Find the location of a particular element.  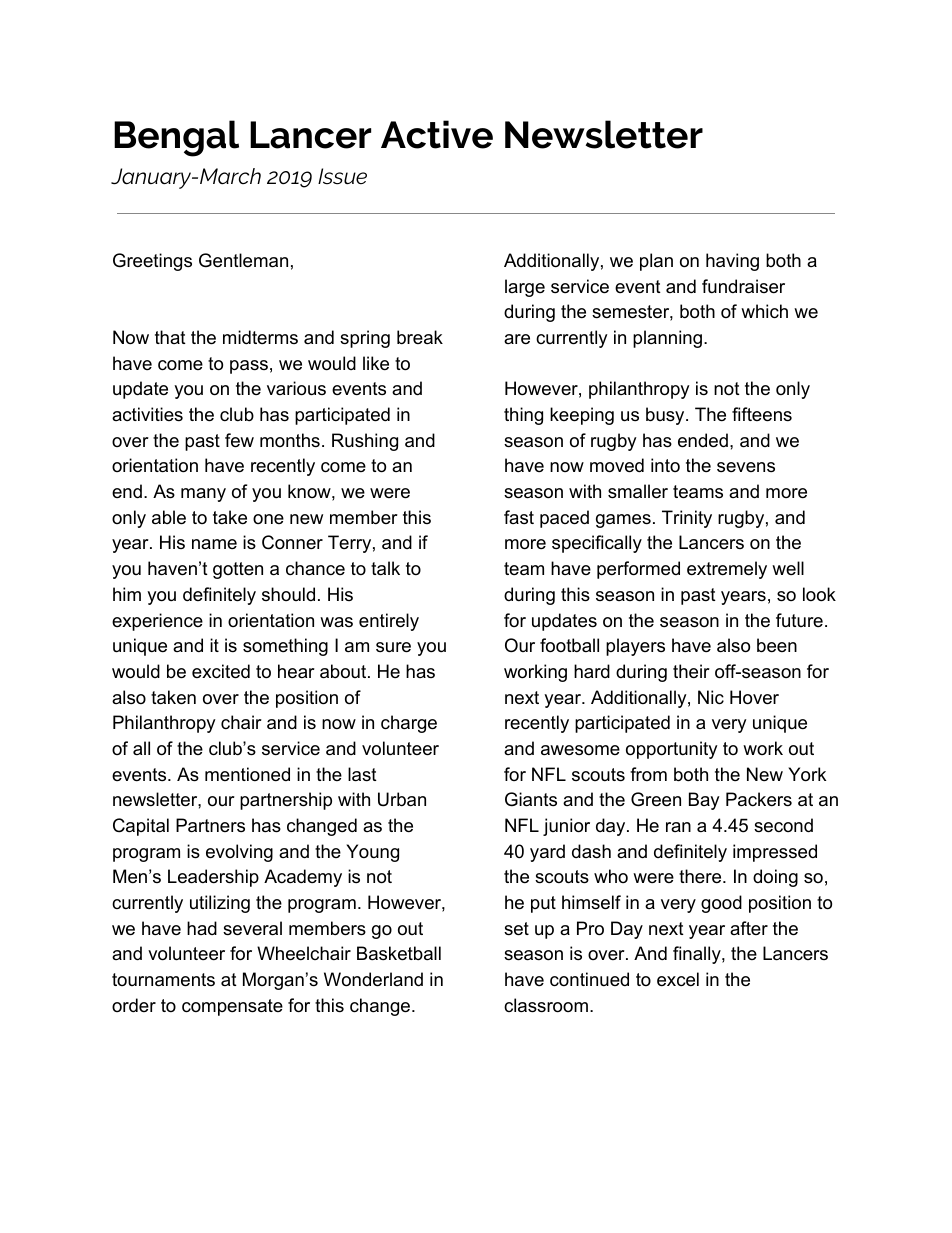

having is located at coordinates (732, 262).
